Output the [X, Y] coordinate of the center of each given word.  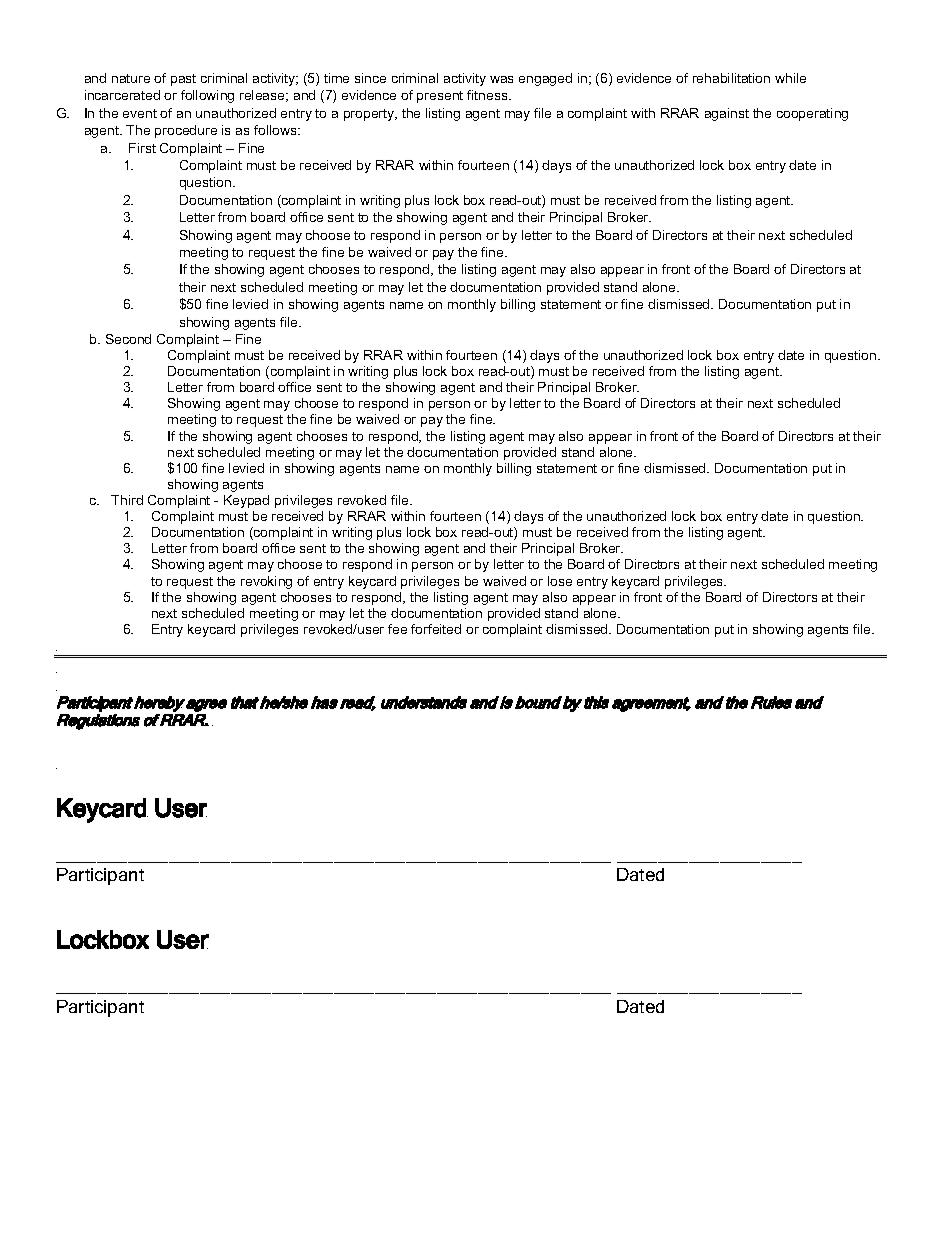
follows [276, 130]
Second [128, 339]
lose [560, 581]
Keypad [246, 501]
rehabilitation [731, 78]
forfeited [436, 629]
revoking [266, 582]
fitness [488, 95]
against [727, 114]
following [207, 96]
